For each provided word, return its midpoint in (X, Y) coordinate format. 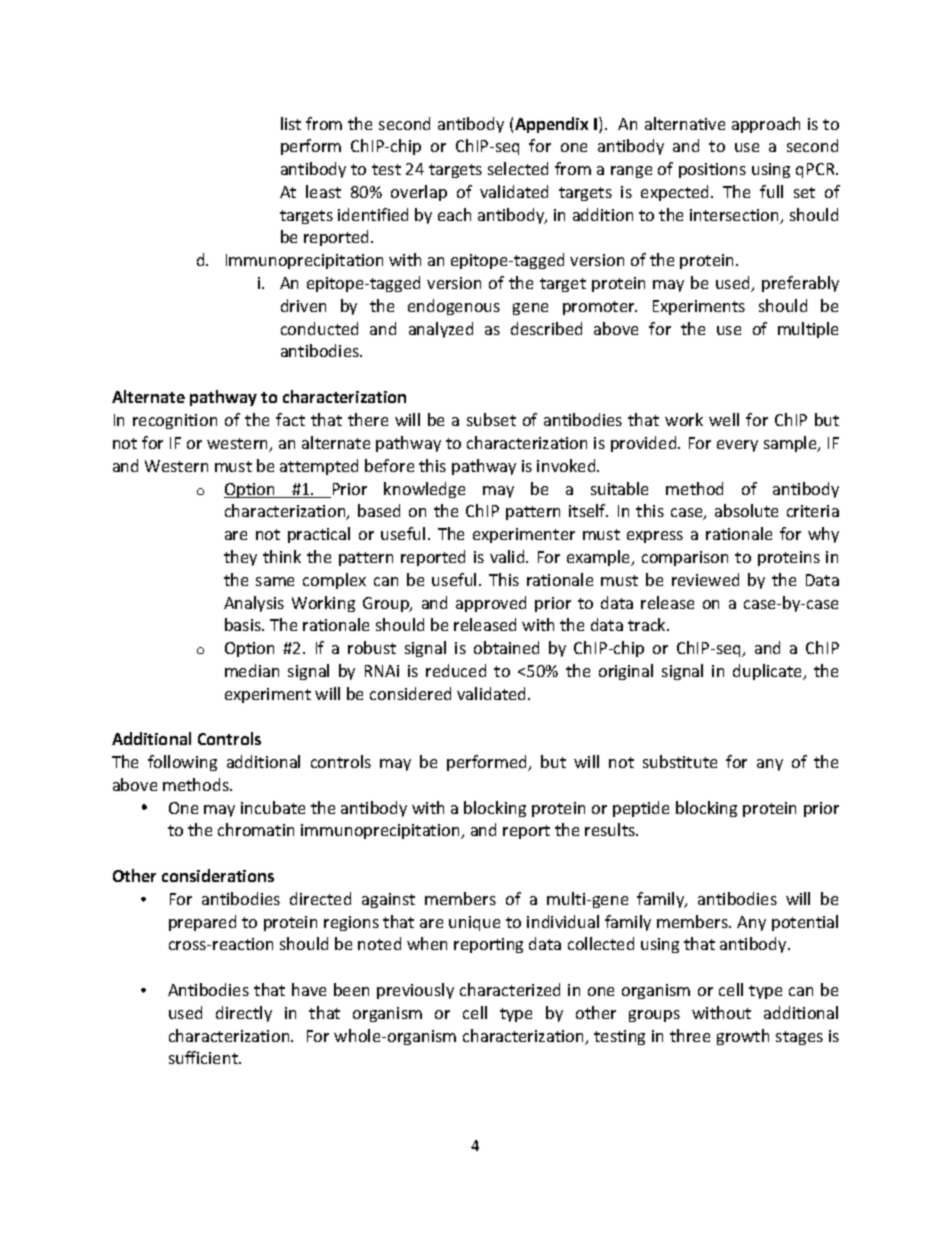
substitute (680, 761)
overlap (419, 193)
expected (676, 193)
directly (244, 1014)
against (388, 900)
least (323, 191)
